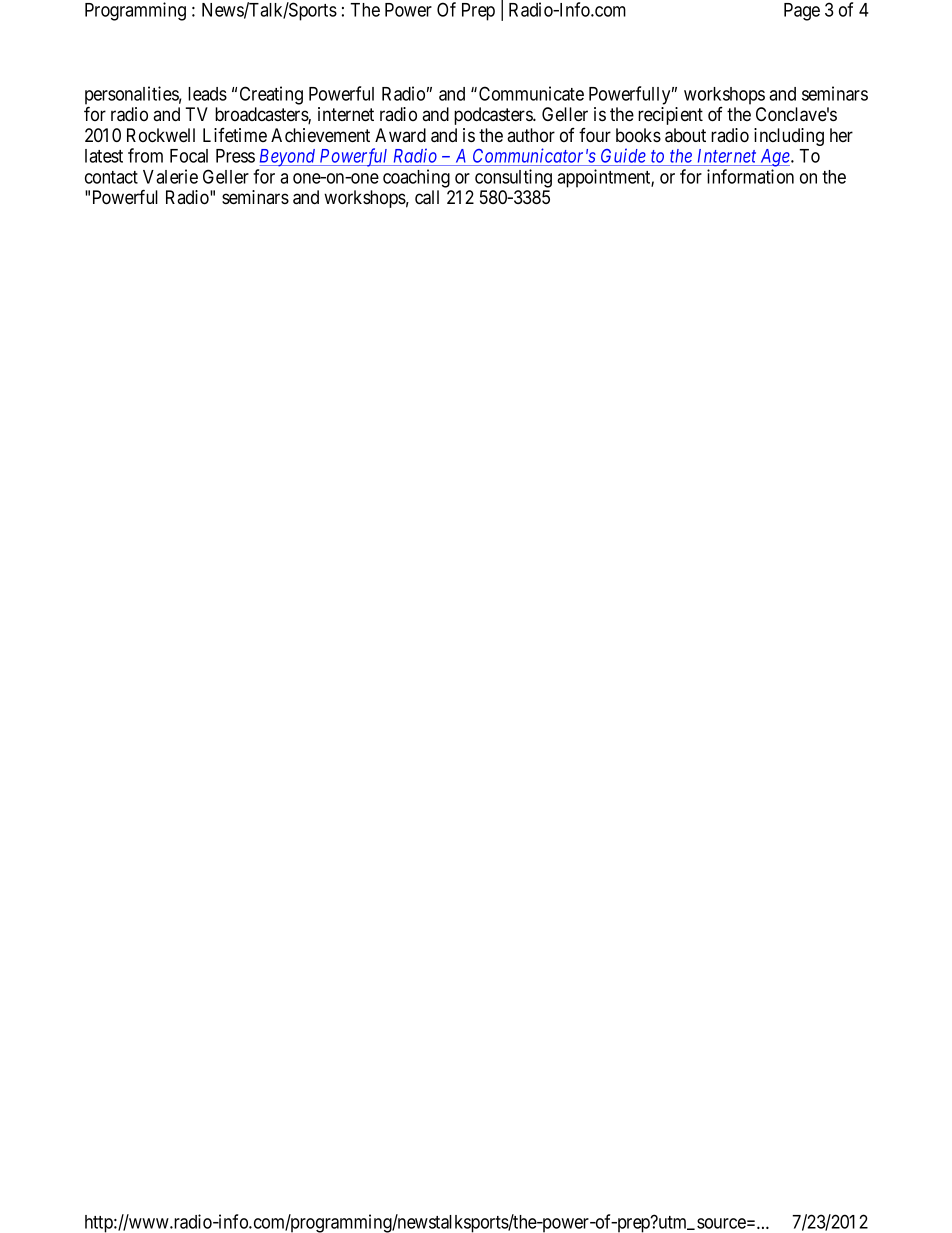 The width and height of the image is (952, 1233). Describe the element at coordinates (670, 116) in the image. I see `recipient` at that location.
